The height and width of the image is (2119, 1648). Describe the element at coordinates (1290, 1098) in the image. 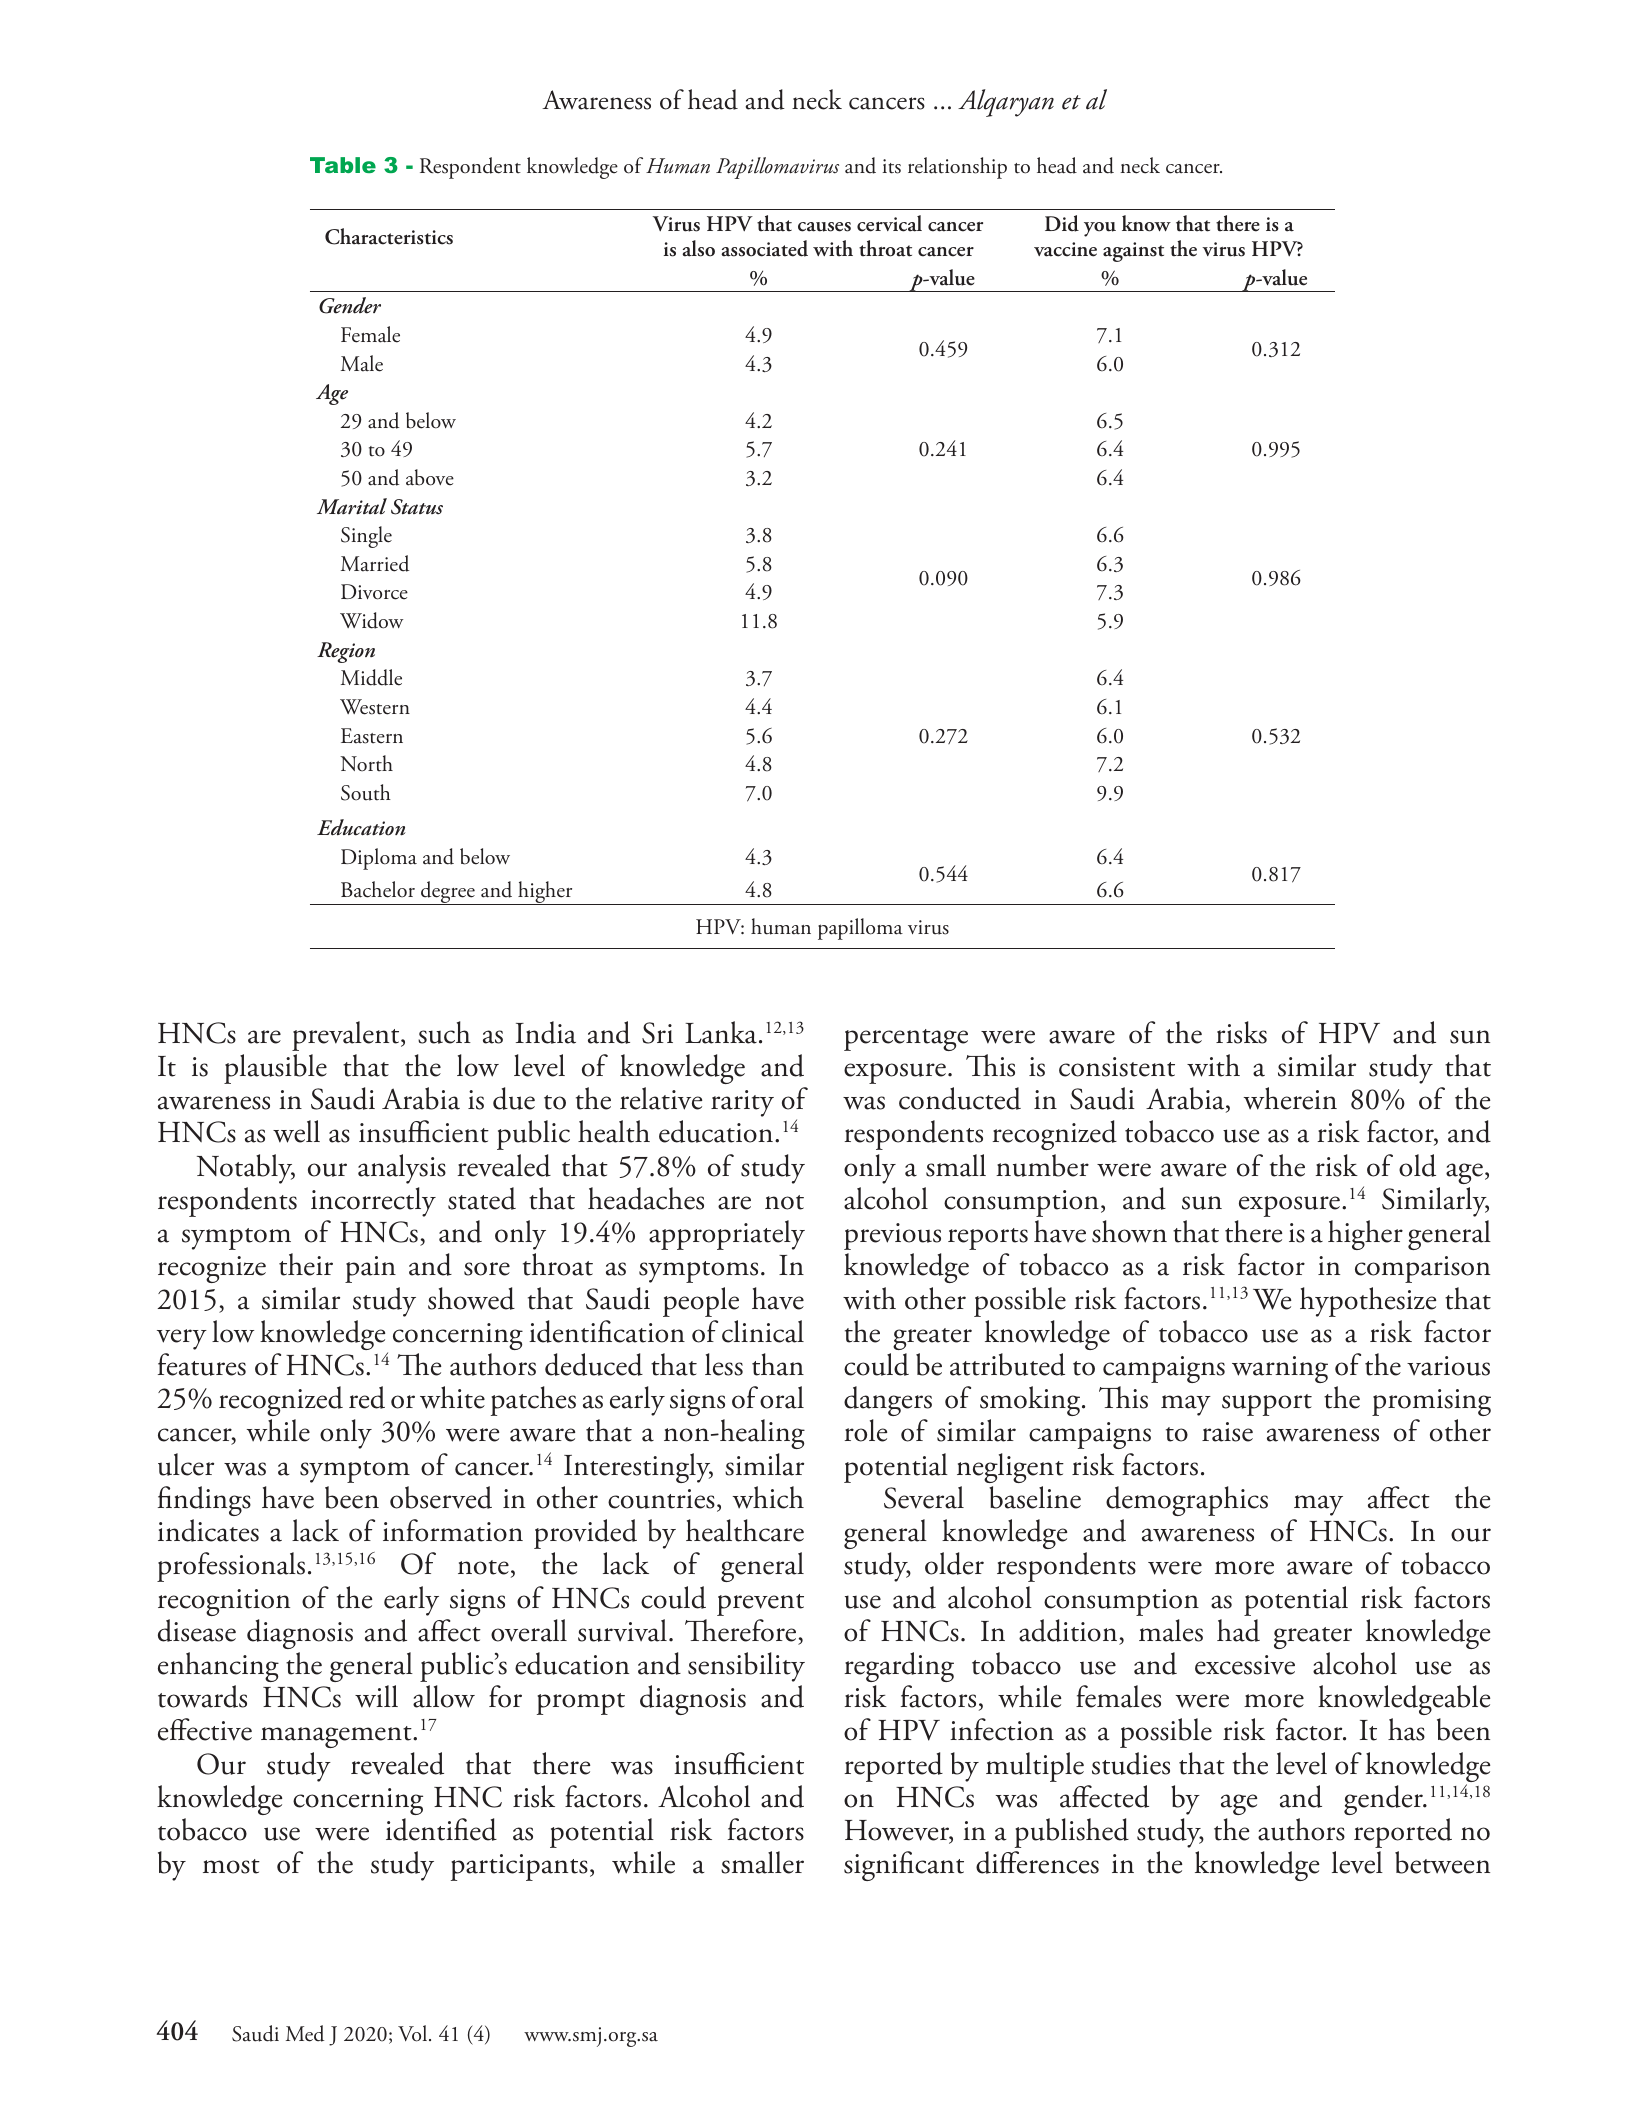

I see `wherein` at that location.
